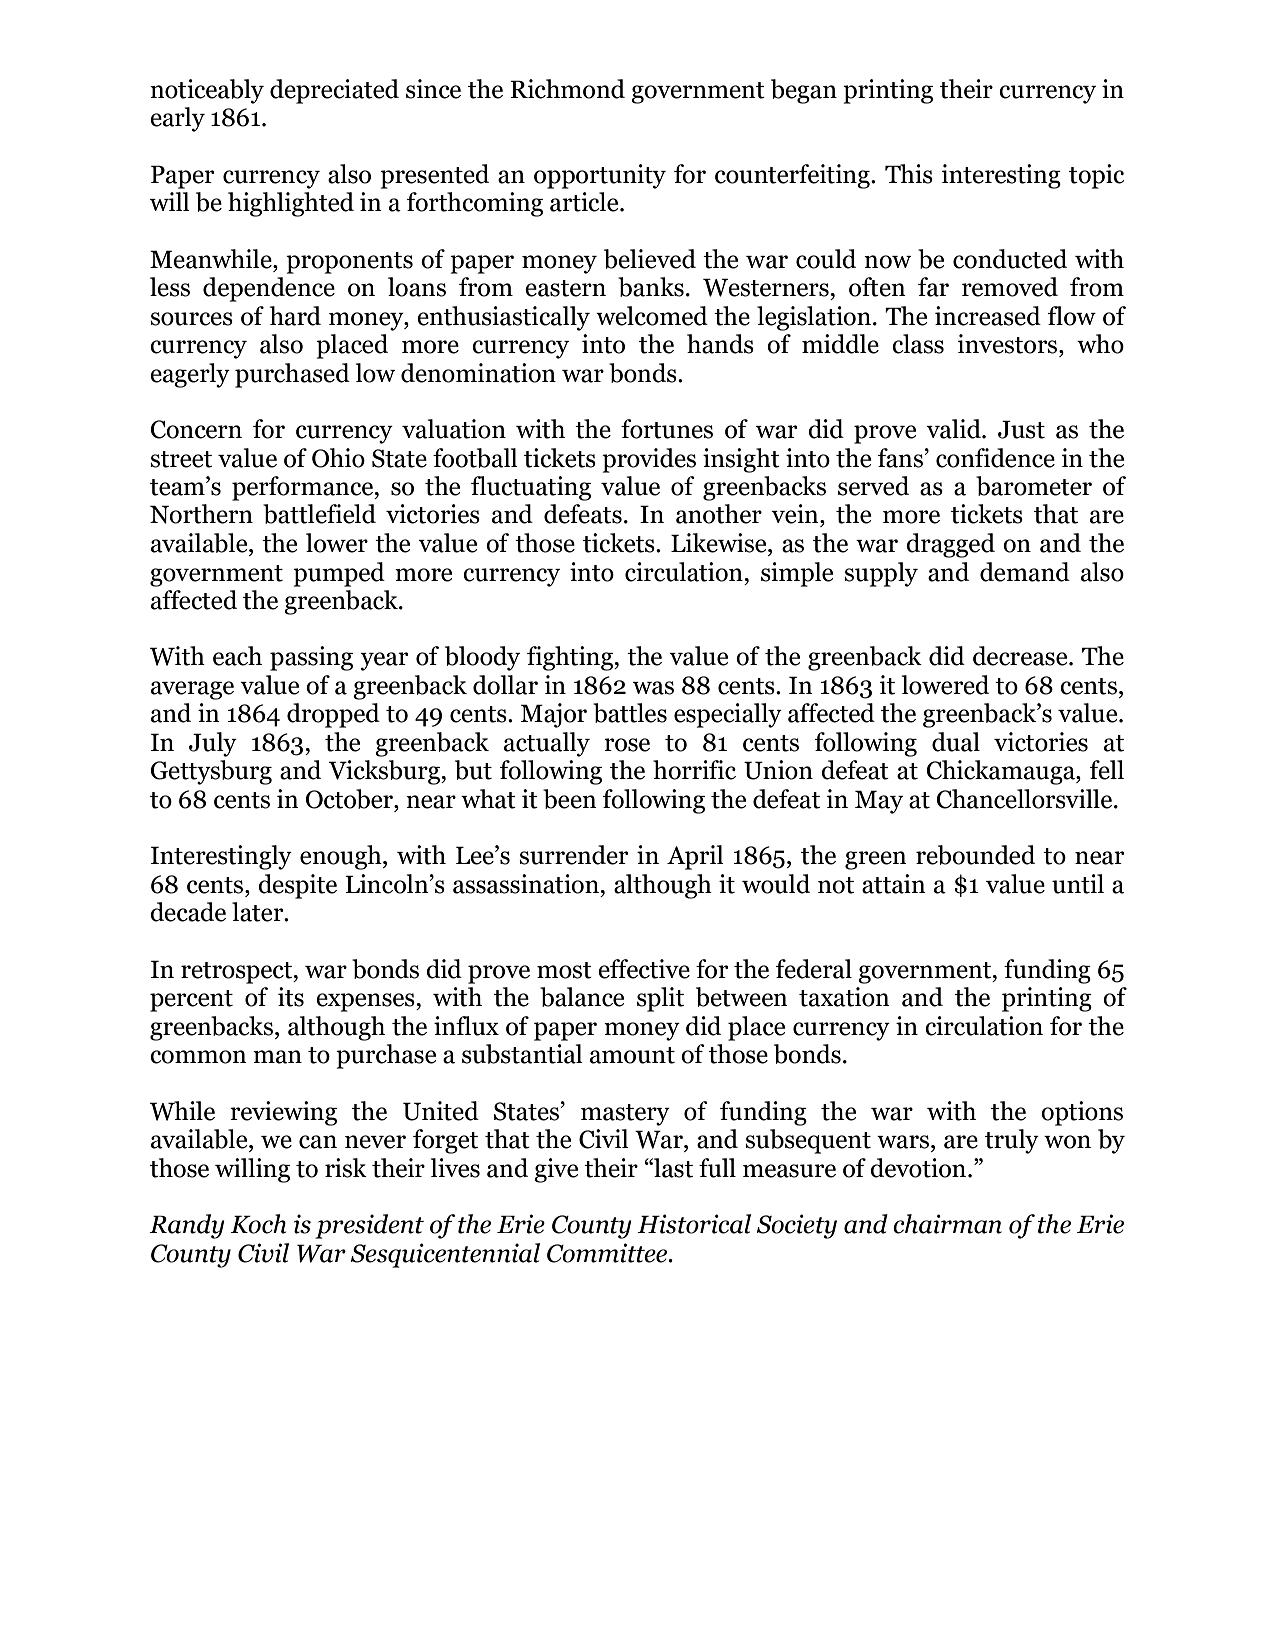 The width and height of the screenshot is (1275, 1649). Describe the element at coordinates (1021, 656) in the screenshot. I see `decrease` at that location.
